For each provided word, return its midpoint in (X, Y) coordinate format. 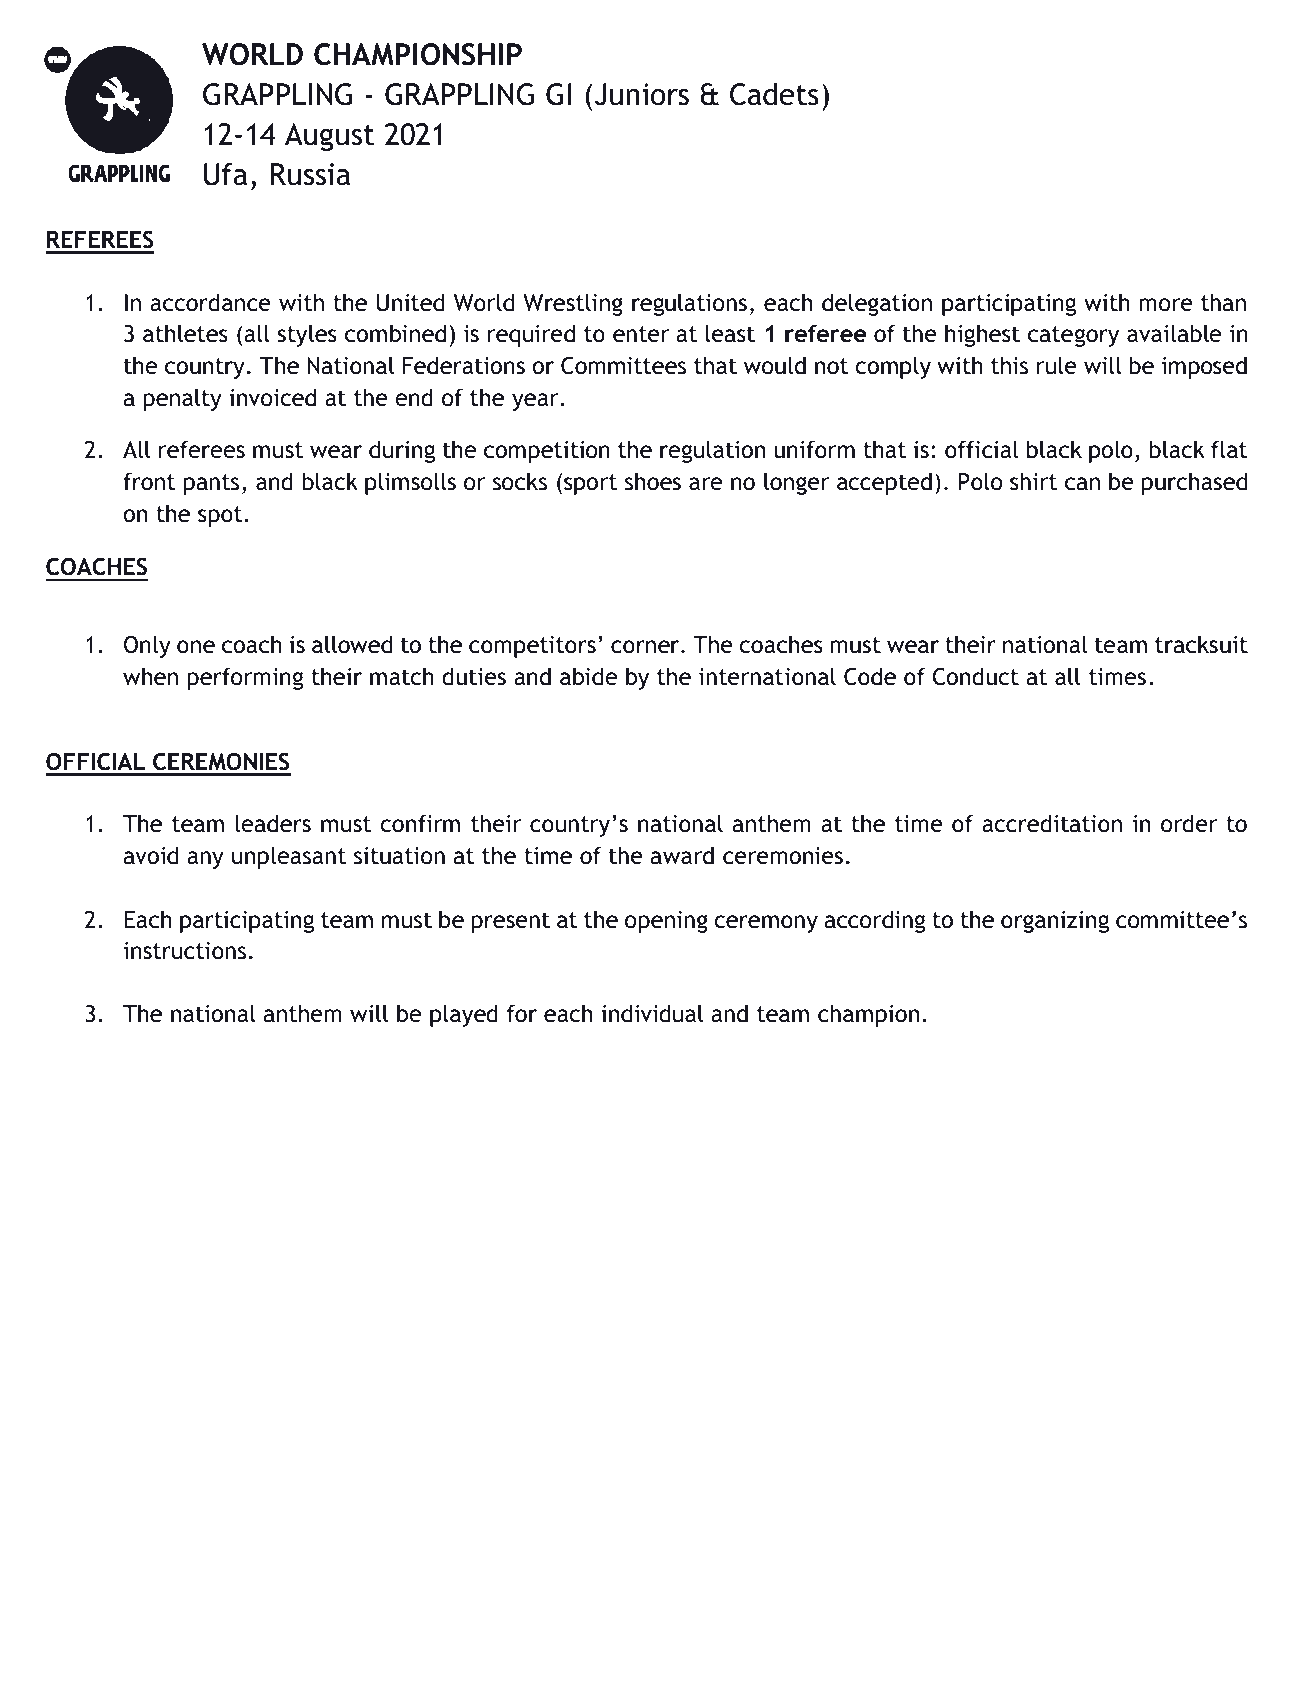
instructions (185, 951)
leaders (273, 823)
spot (220, 516)
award (682, 855)
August (329, 137)
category (1073, 336)
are (705, 484)
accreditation (1052, 823)
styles (307, 335)
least (730, 333)
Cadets (774, 94)
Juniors (642, 94)
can (1082, 484)
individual (652, 1013)
